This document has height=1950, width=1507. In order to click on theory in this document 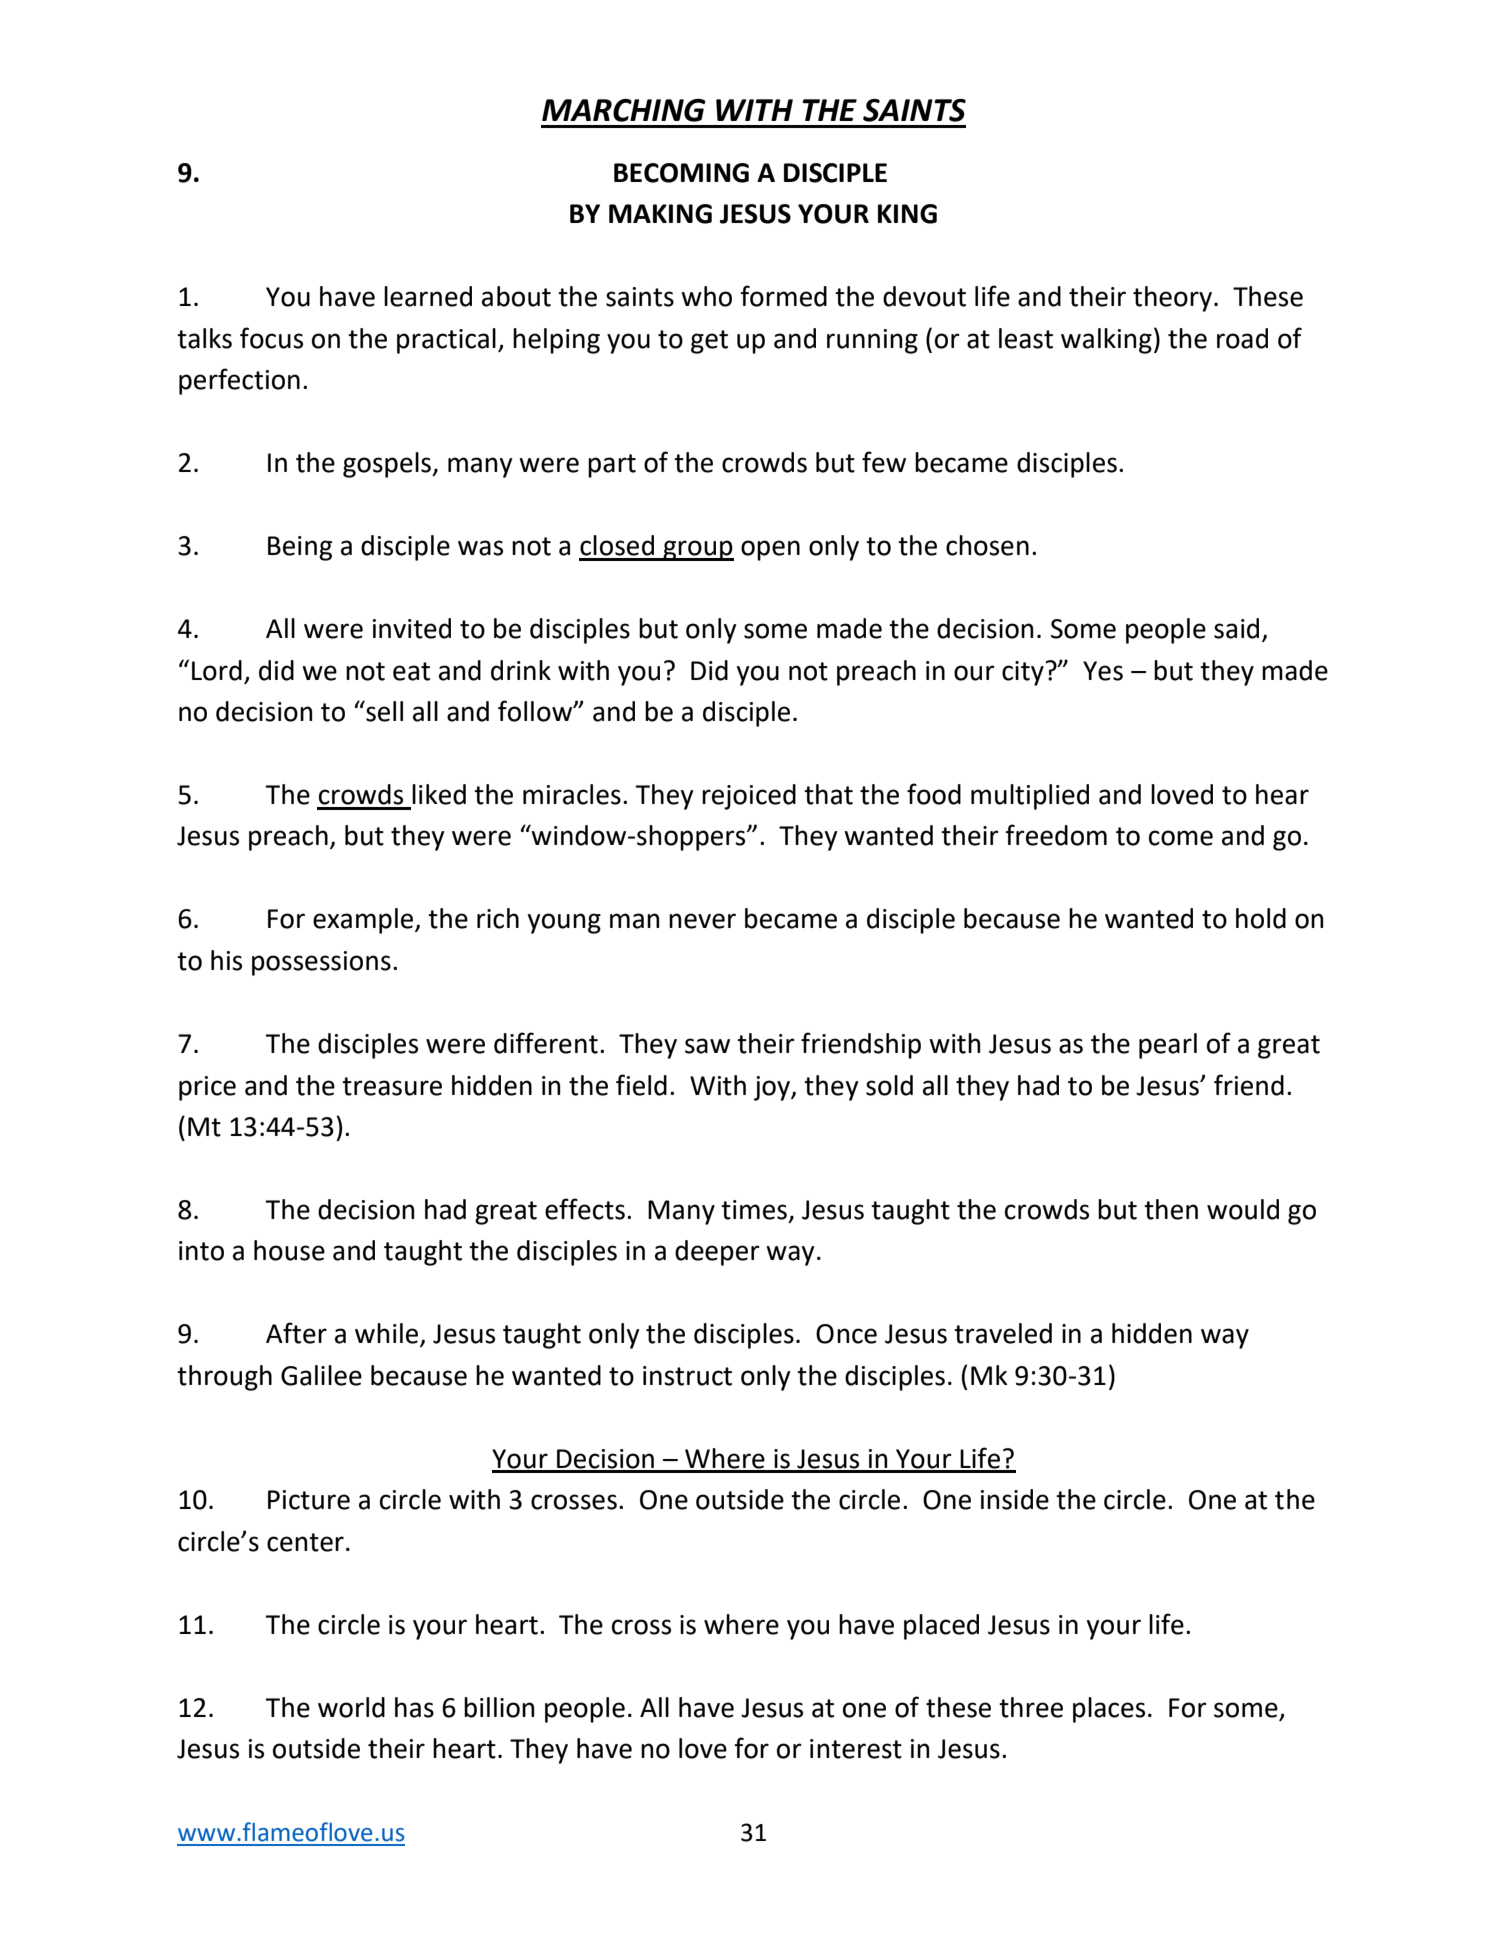, I will do `click(1172, 299)`.
